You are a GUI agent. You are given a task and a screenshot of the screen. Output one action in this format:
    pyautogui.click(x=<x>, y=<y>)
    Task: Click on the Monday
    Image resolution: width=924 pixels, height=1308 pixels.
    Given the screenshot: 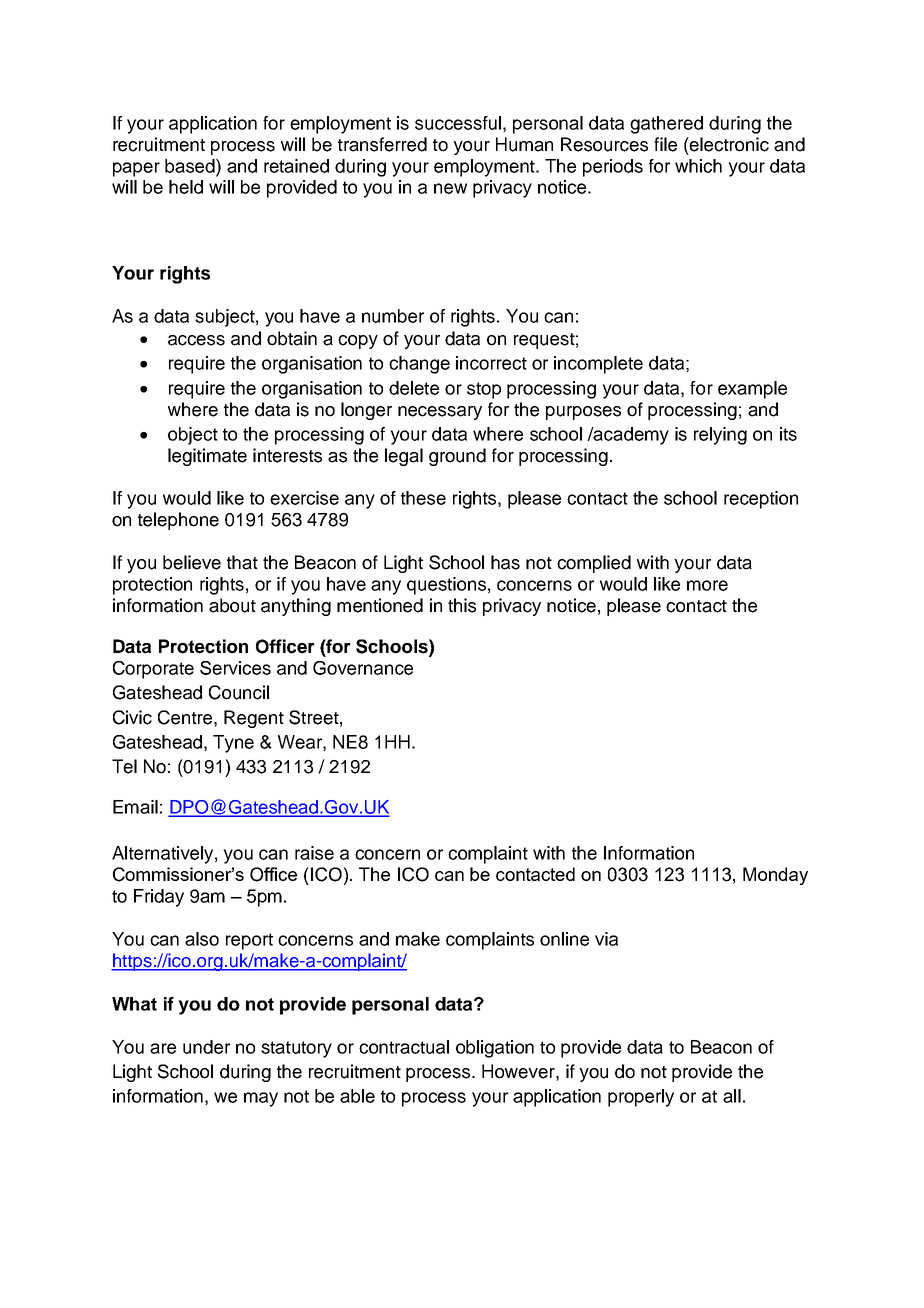 What is the action you would take?
    pyautogui.click(x=775, y=876)
